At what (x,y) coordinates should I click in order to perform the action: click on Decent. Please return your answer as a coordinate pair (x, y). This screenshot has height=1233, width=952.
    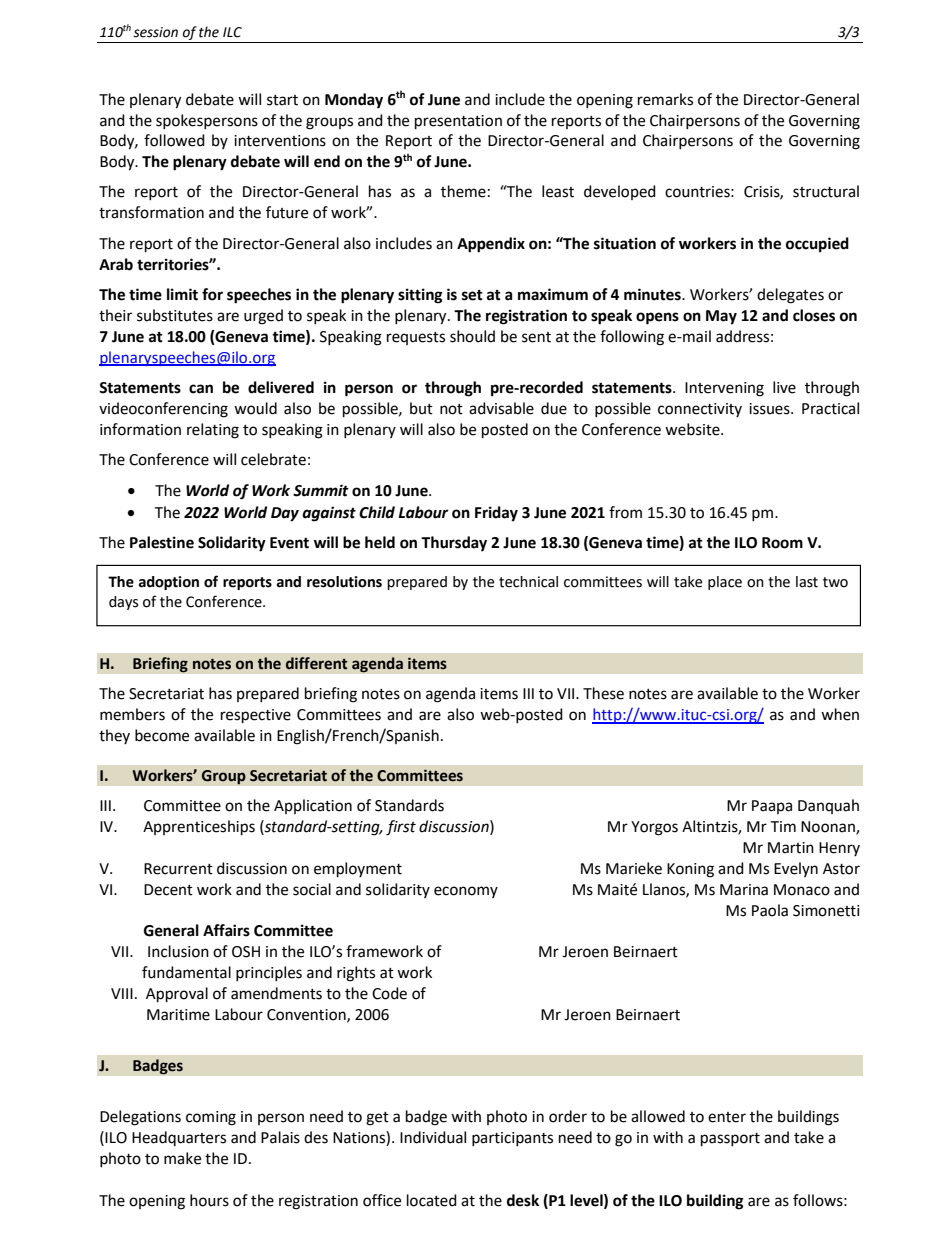
    Looking at the image, I should click on (168, 890).
